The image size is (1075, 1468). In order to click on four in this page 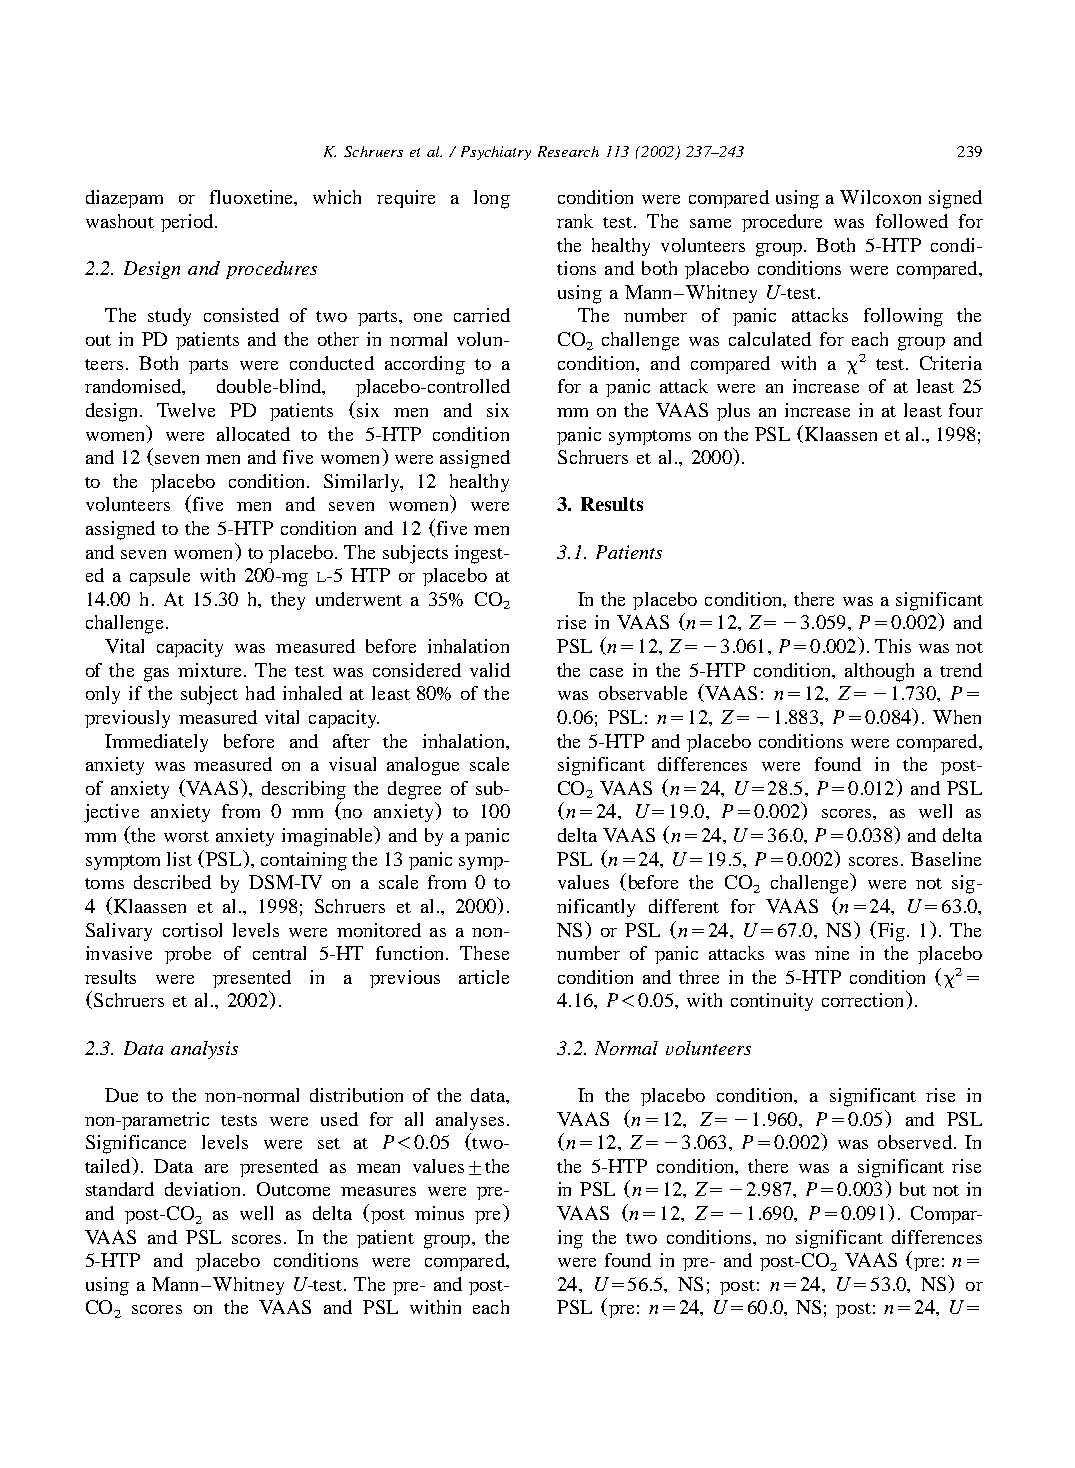, I will do `click(966, 410)`.
